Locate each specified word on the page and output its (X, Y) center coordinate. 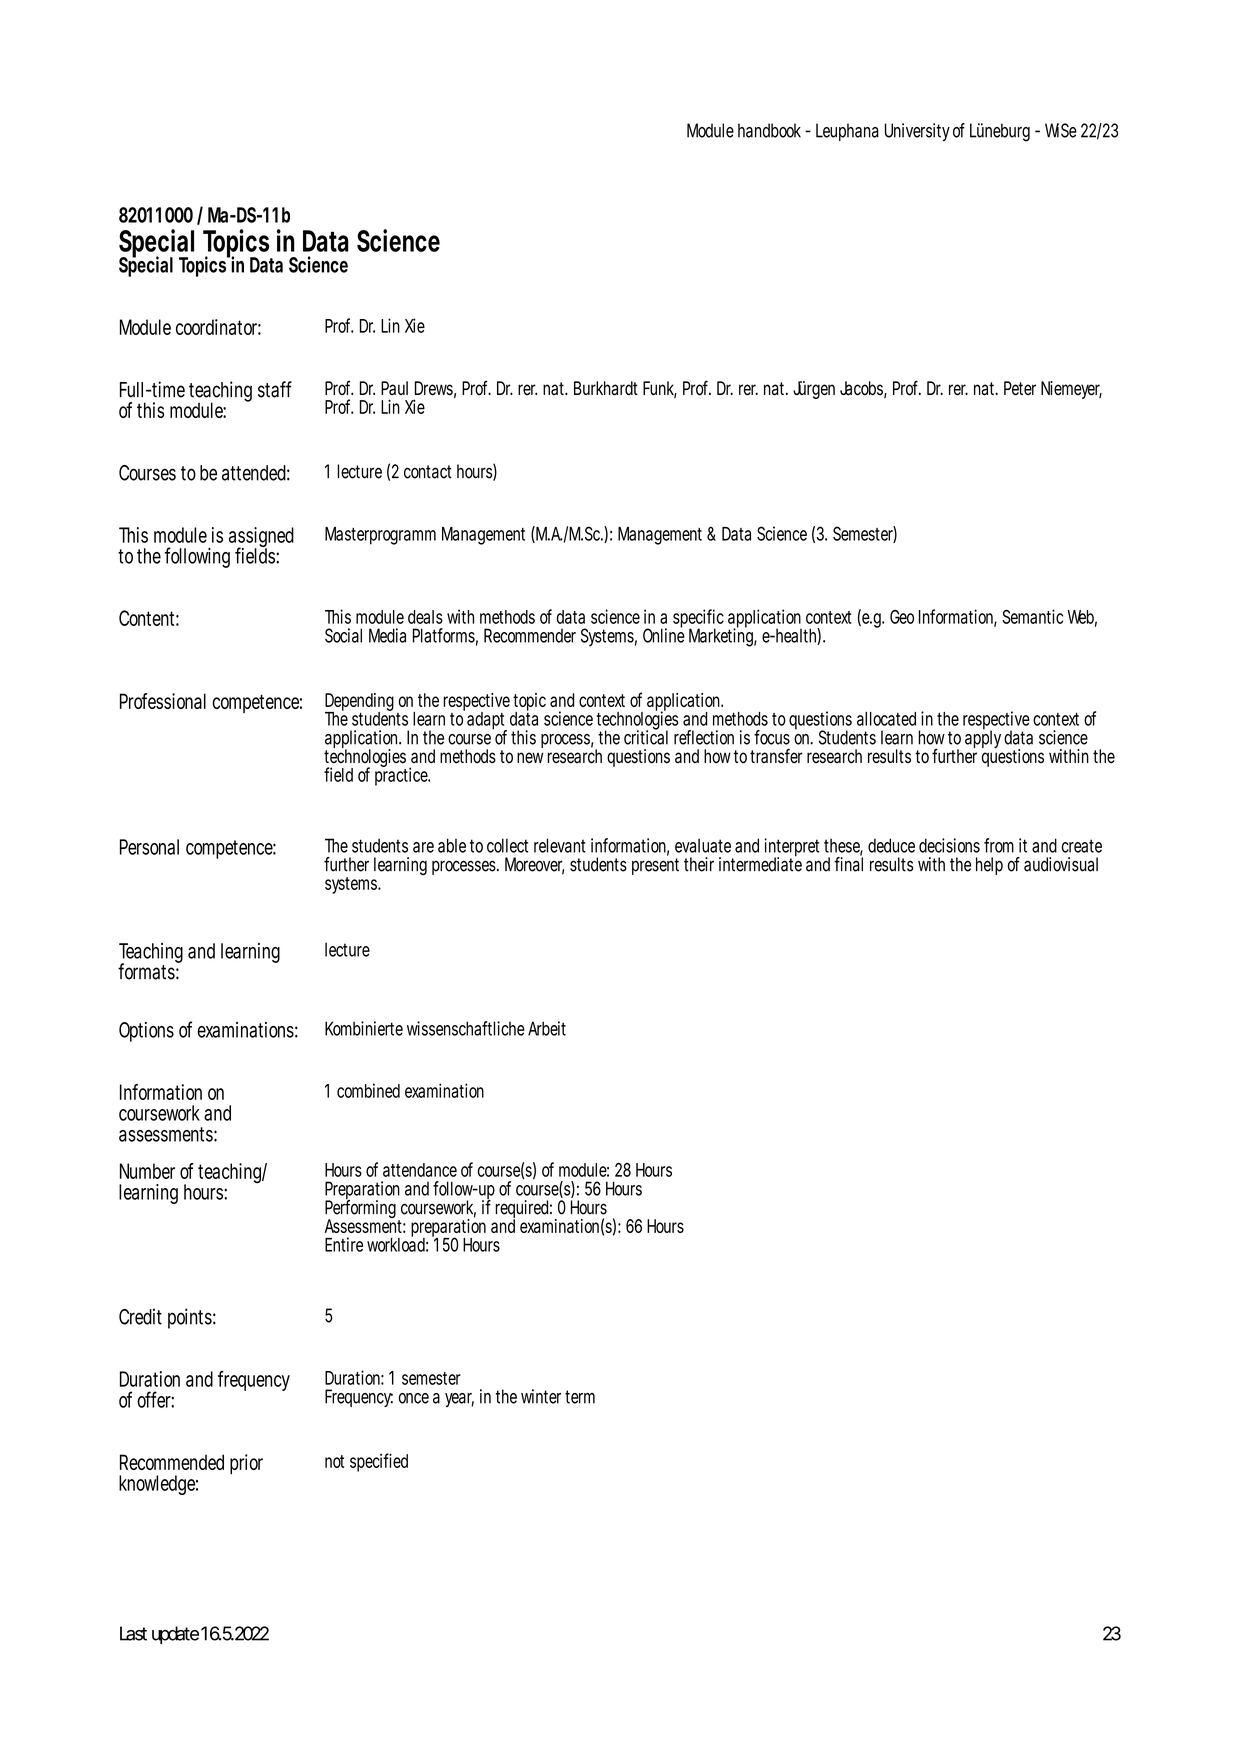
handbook (769, 130)
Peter (1020, 388)
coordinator (218, 327)
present (655, 866)
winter (543, 1396)
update (175, 1635)
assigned (261, 538)
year (459, 1400)
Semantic (1032, 616)
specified (379, 1462)
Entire (344, 1244)
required (523, 1210)
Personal (149, 847)
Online (664, 634)
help (989, 866)
